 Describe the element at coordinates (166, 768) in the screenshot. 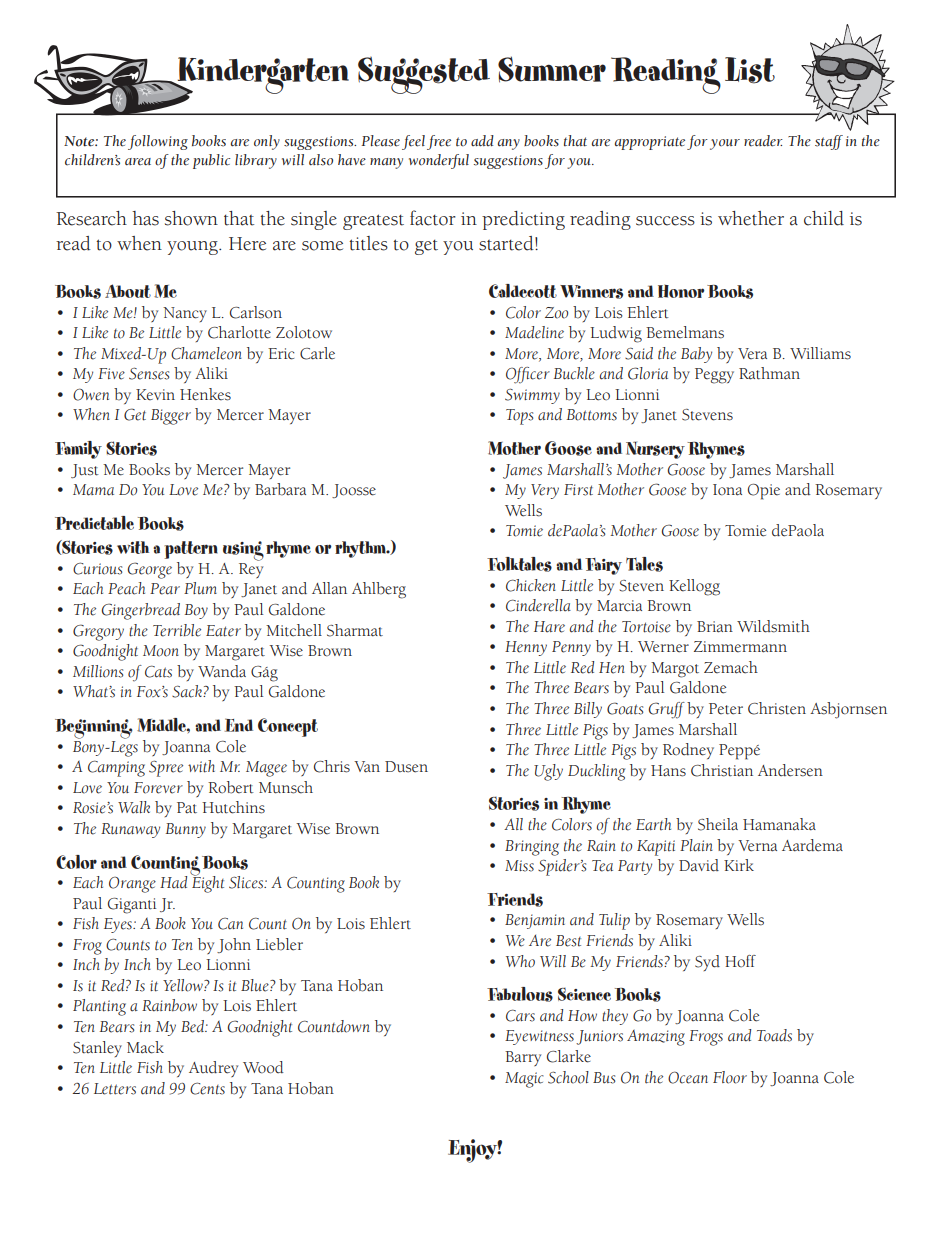

I see `Spree` at that location.
